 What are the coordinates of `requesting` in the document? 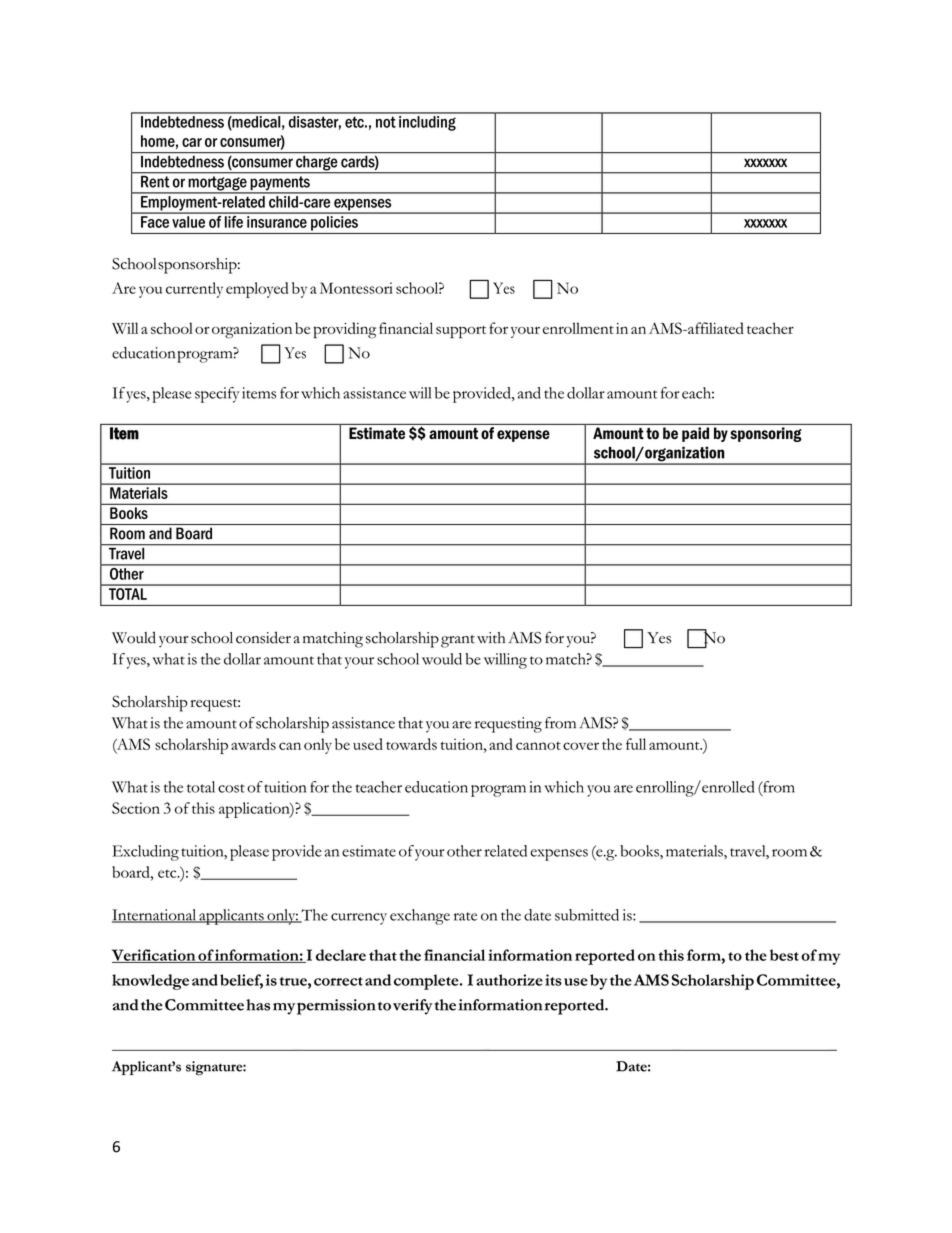 It's located at (508, 725).
